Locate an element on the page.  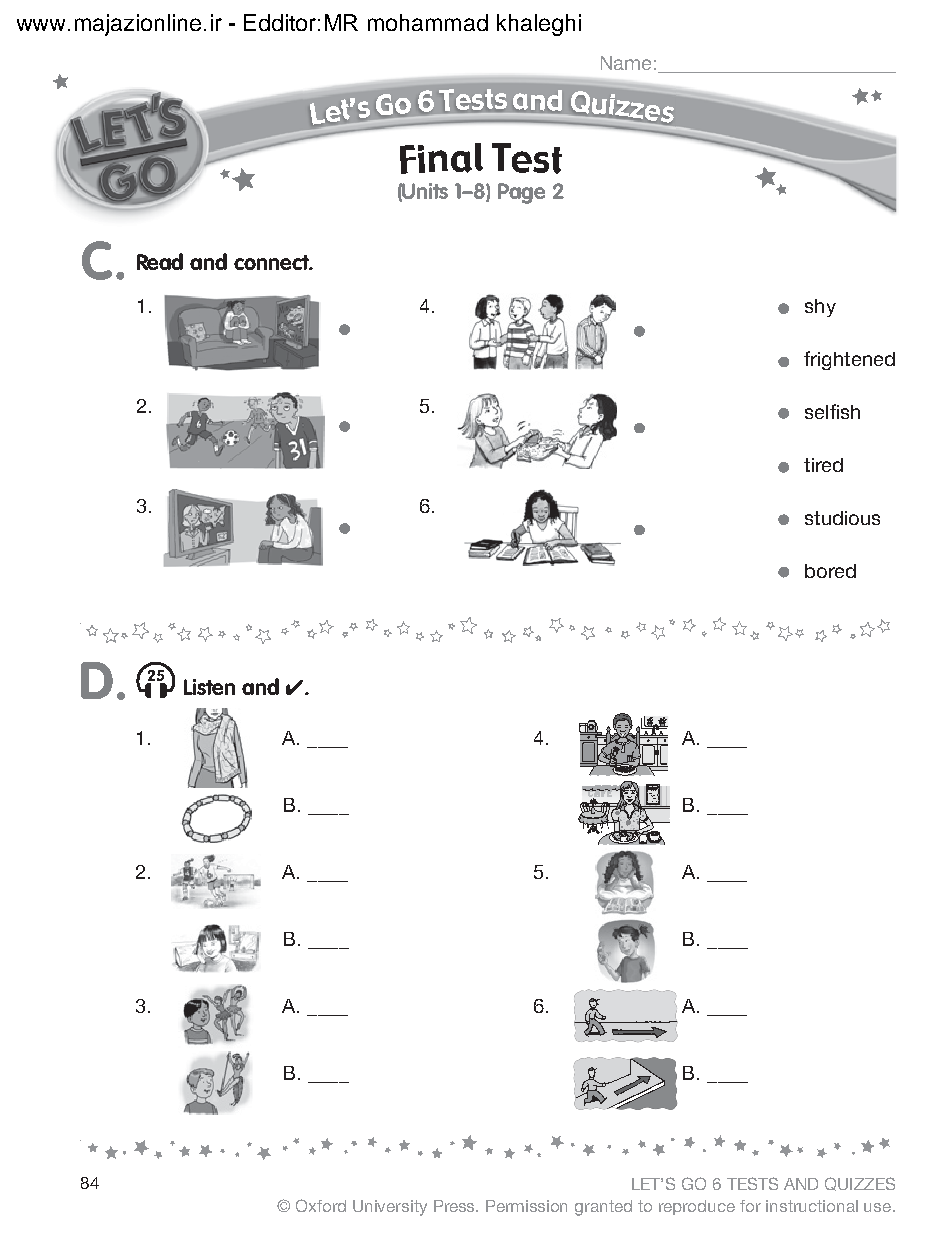
Oxford is located at coordinates (321, 1205).
